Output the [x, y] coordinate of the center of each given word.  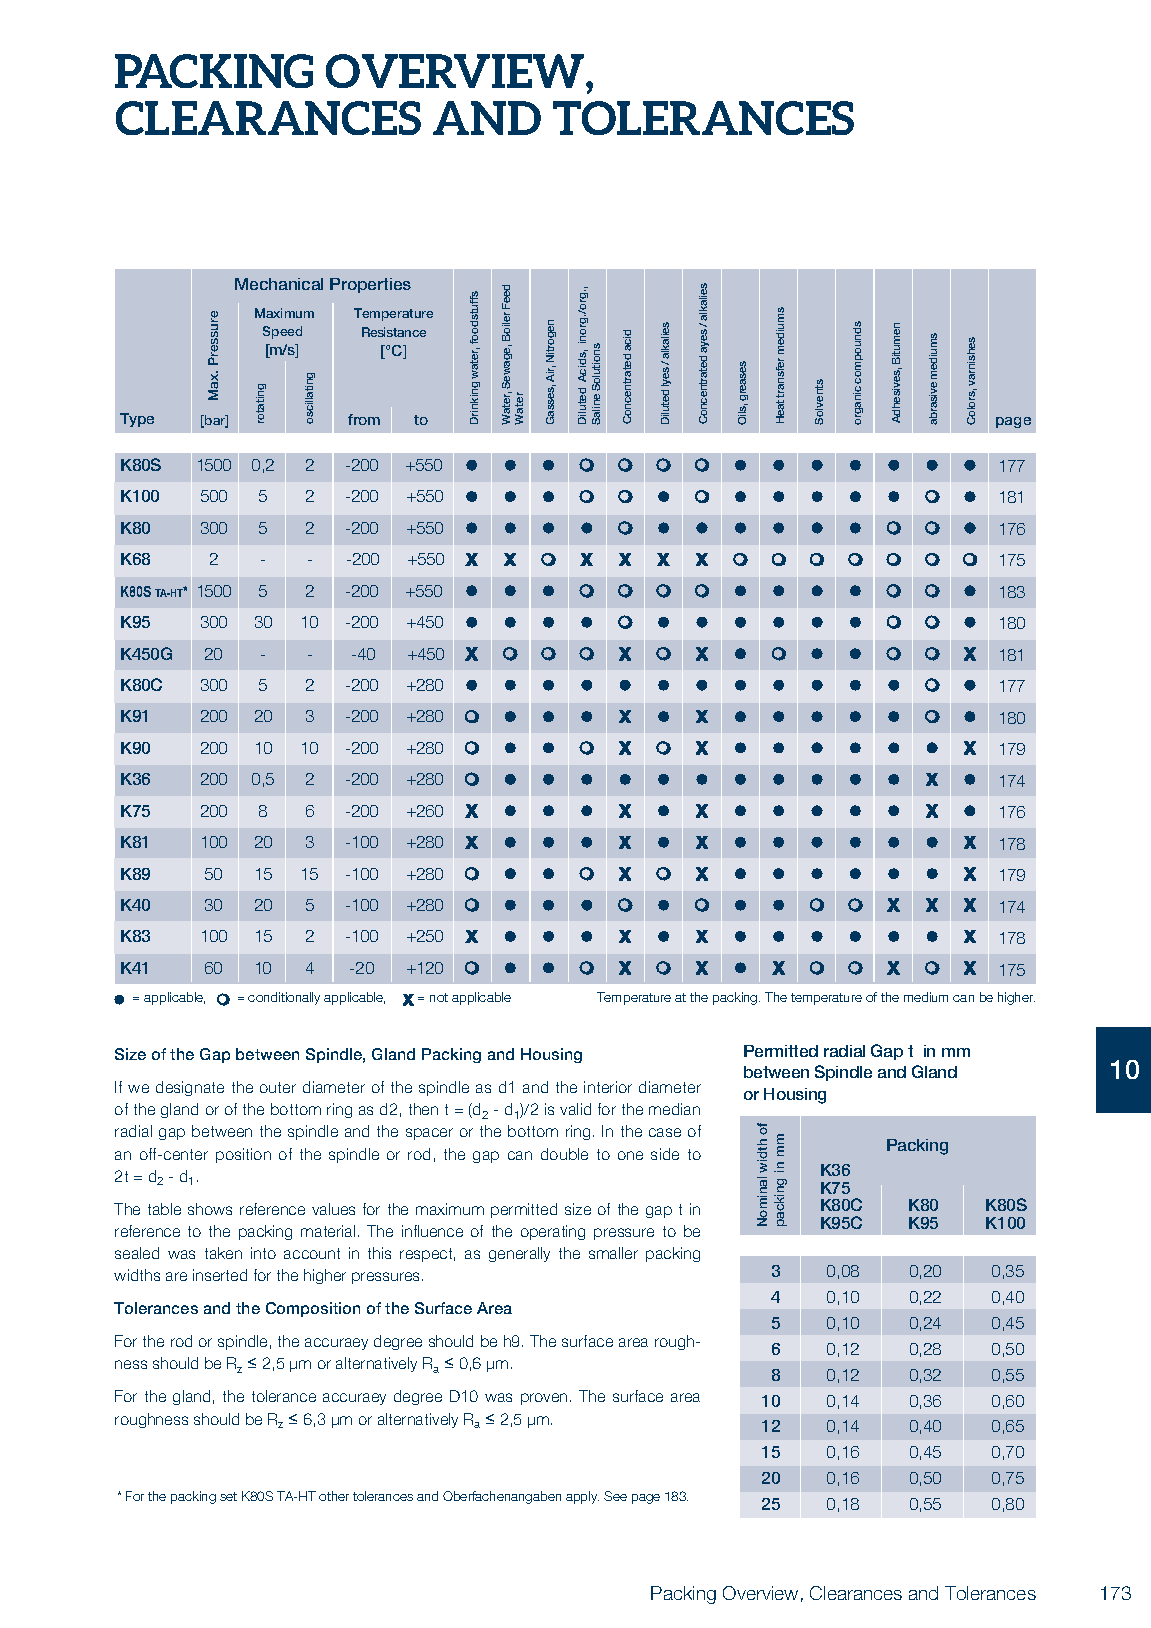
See [615, 1496]
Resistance [394, 332]
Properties [370, 285]
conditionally [284, 998]
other [334, 1496]
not [439, 997]
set [228, 1496]
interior [608, 1087]
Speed [282, 332]
